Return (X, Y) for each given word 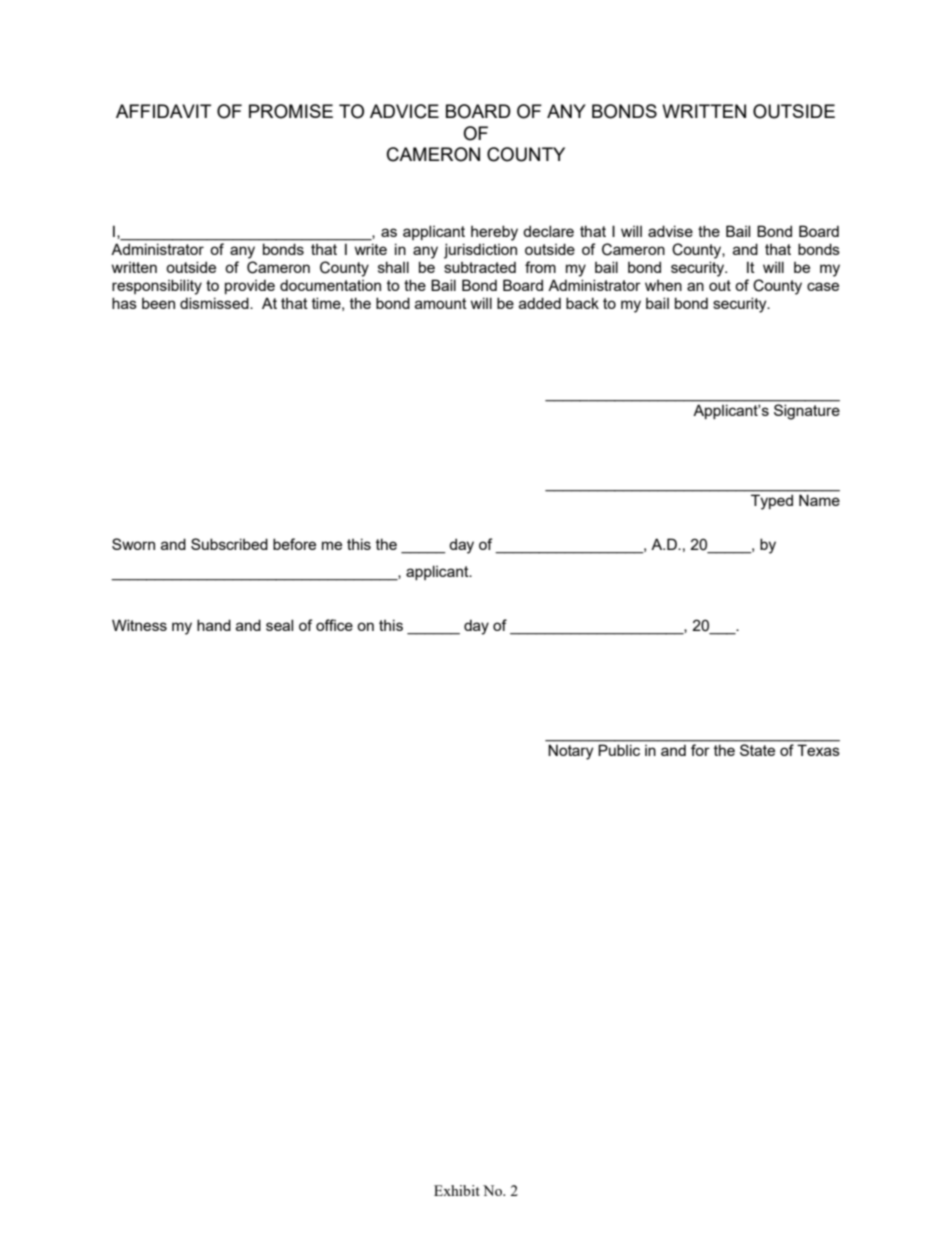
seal (279, 625)
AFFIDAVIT (163, 111)
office (334, 625)
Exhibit (457, 1190)
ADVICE (404, 111)
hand (214, 625)
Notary (571, 752)
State (757, 750)
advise (670, 231)
